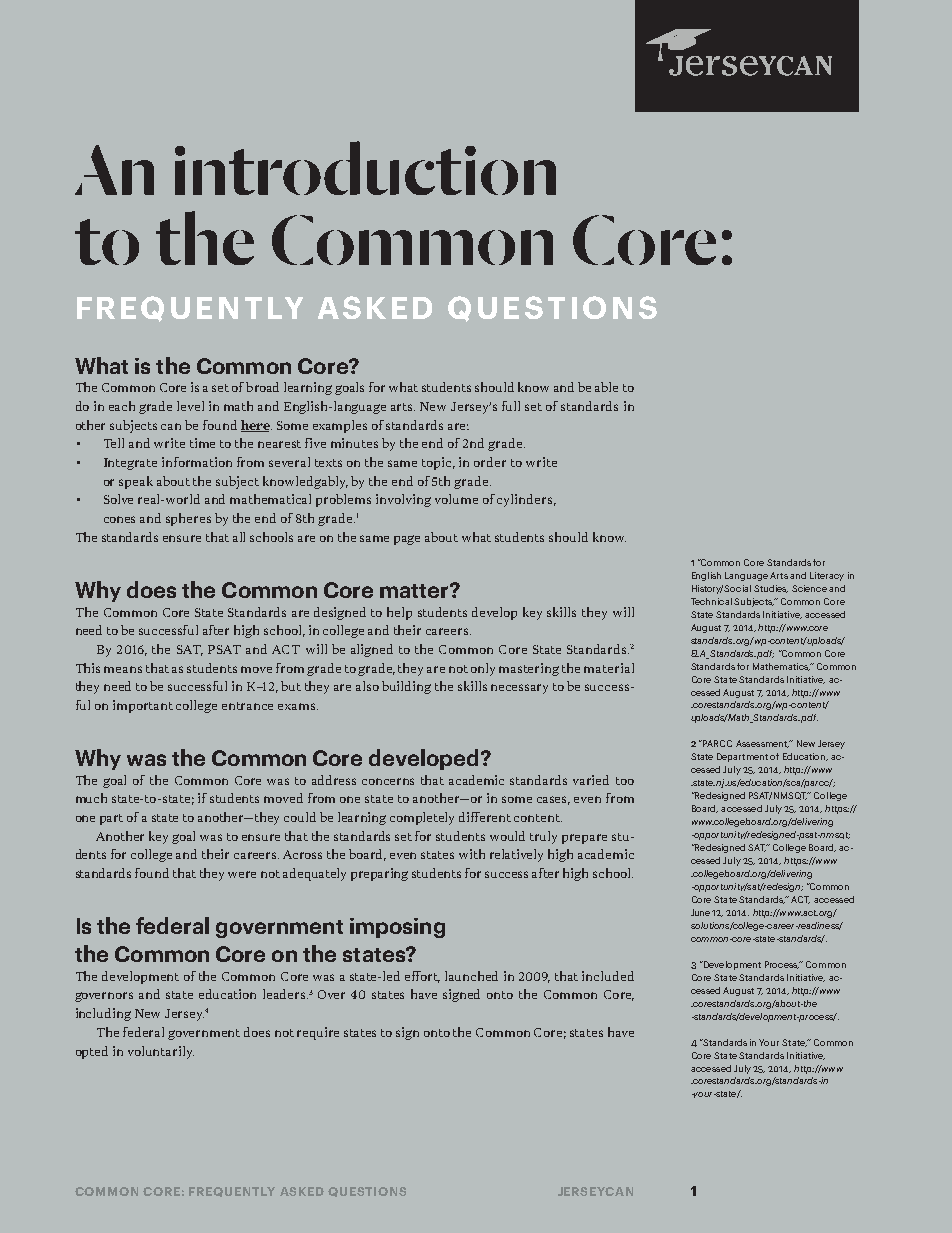 This screenshot has height=1233, width=952. What do you see at coordinates (606, 387) in the screenshot?
I see `able` at bounding box center [606, 387].
